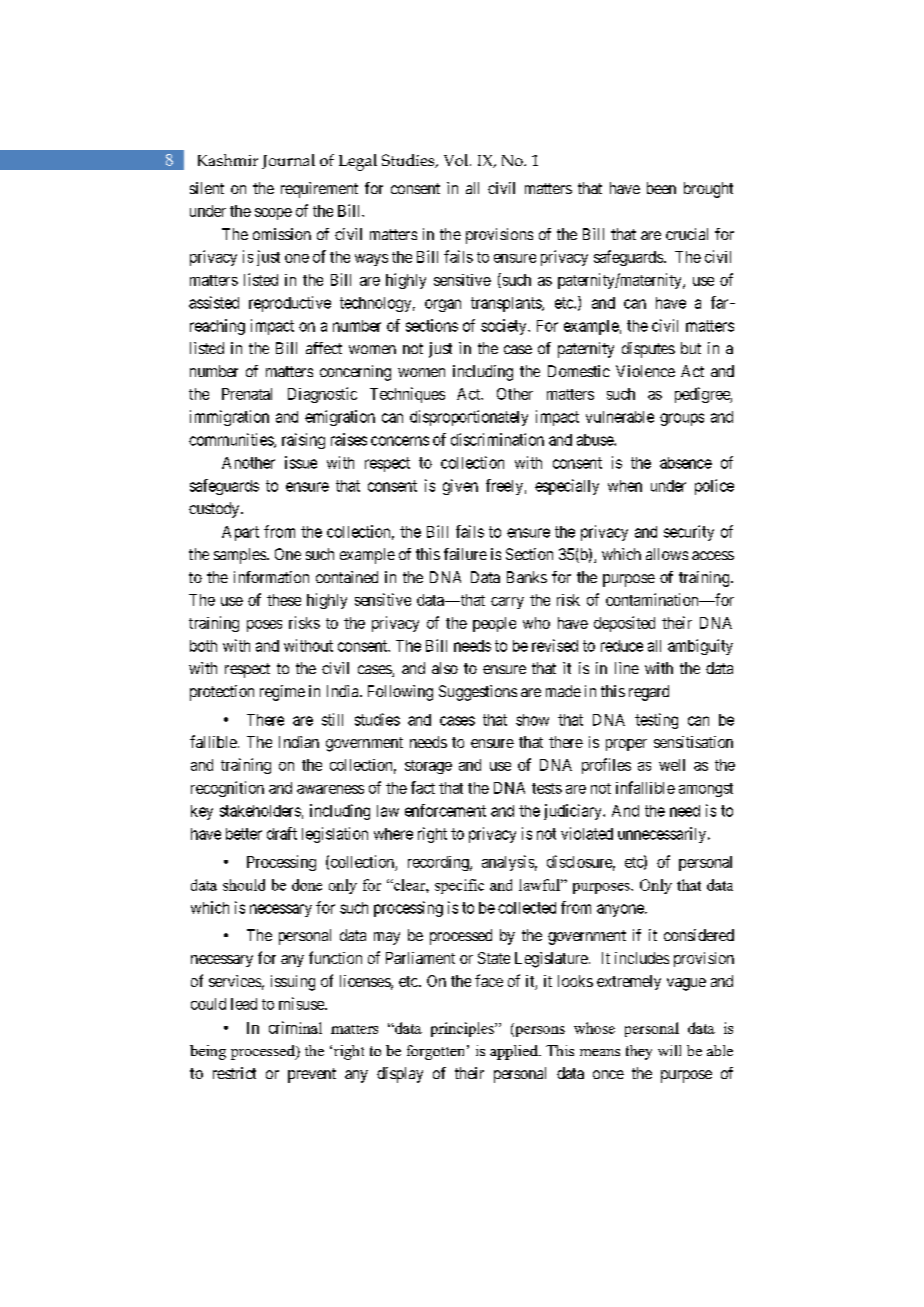 Image resolution: width=924 pixels, height=1307 pixels. I want to click on issue, so click(301, 462).
